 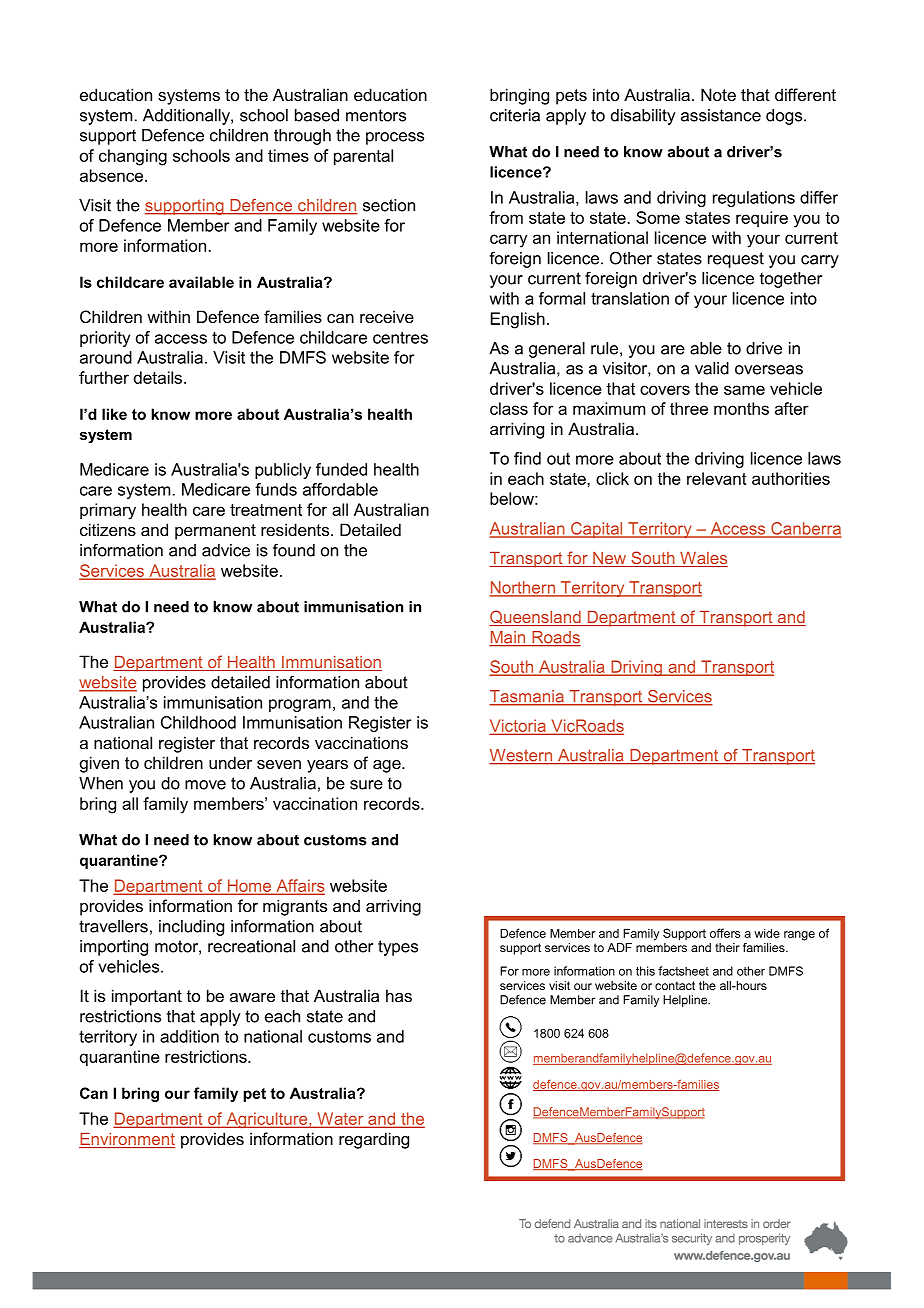 I want to click on assistance, so click(x=721, y=115).
